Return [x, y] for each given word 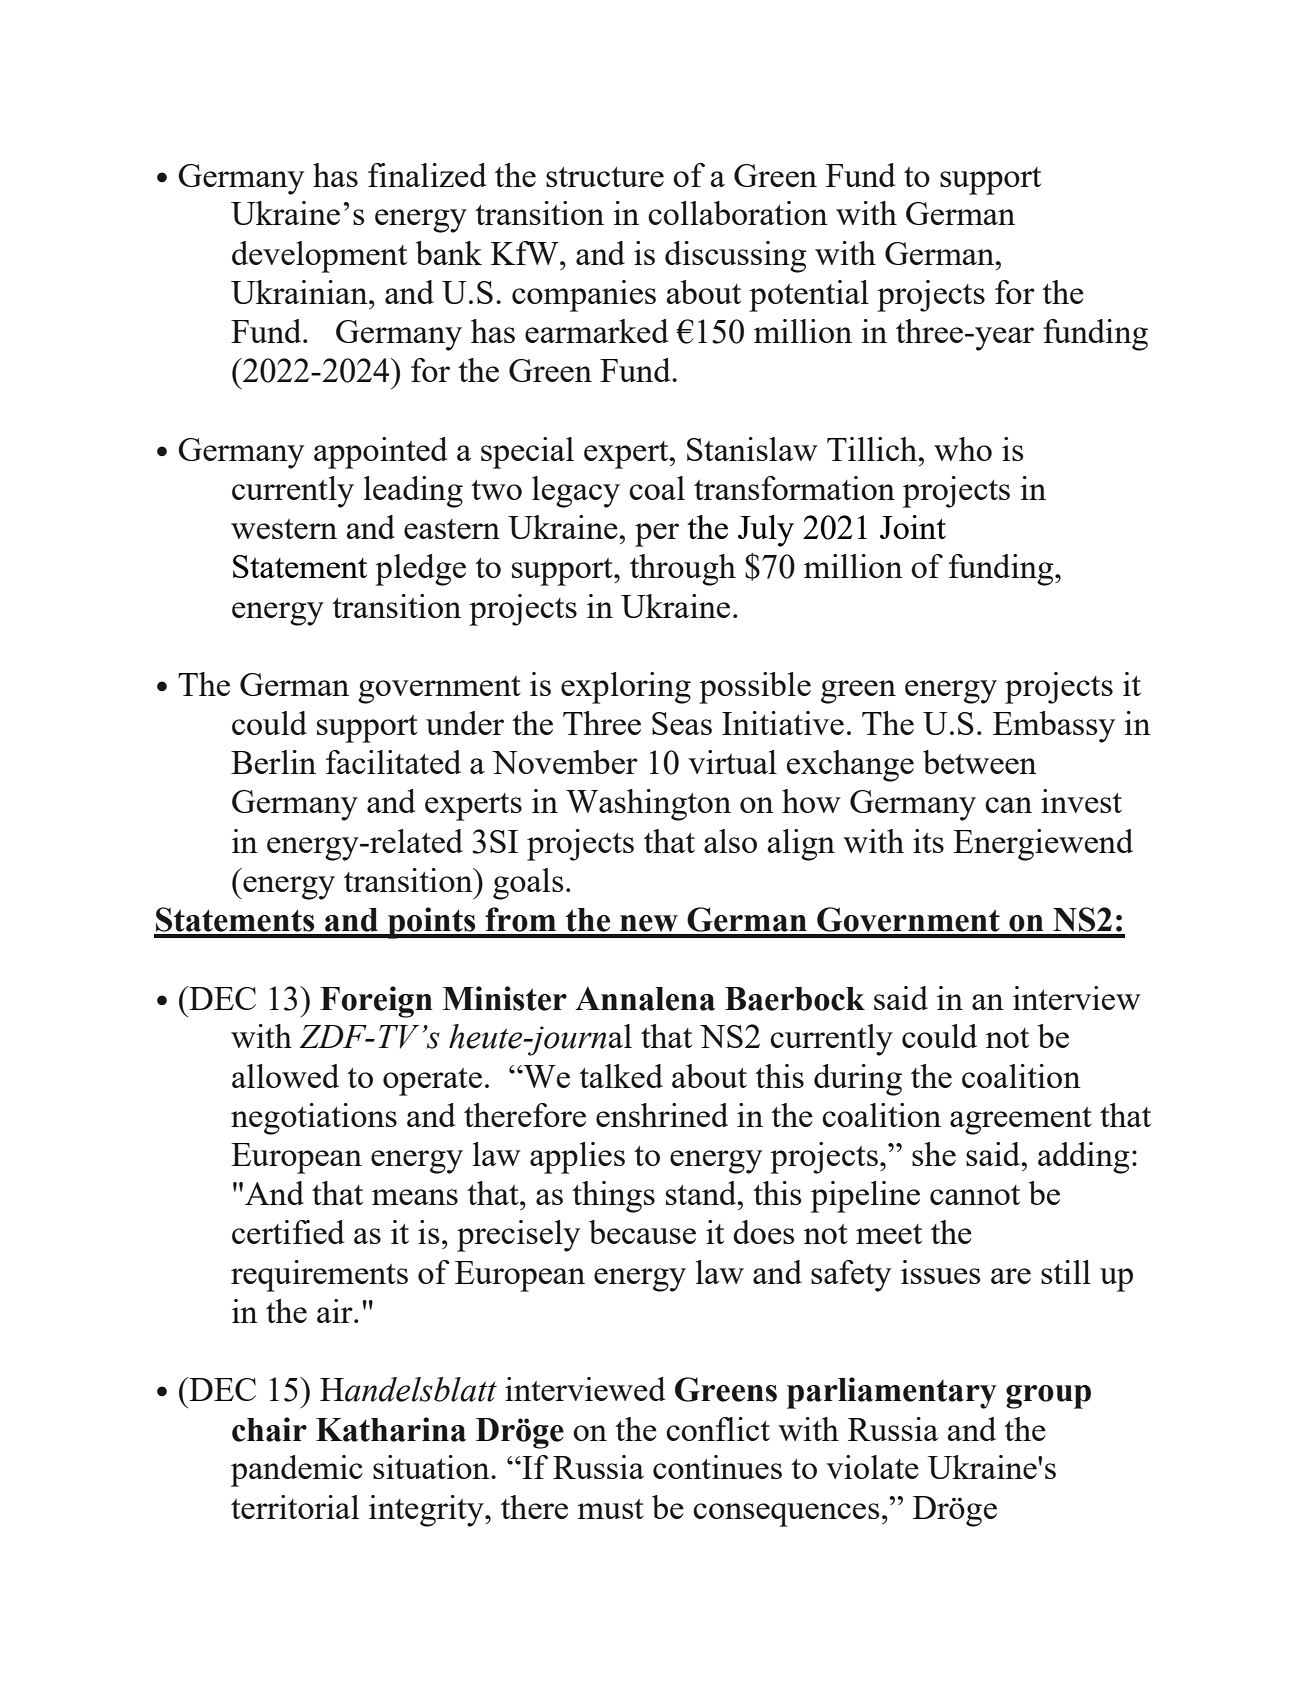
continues [717, 1467]
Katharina [391, 1429]
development [319, 257]
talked [621, 1076]
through [683, 570]
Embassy [1054, 727]
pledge [420, 570]
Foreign [376, 1002]
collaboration [738, 213]
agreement [1021, 1121]
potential [809, 296]
